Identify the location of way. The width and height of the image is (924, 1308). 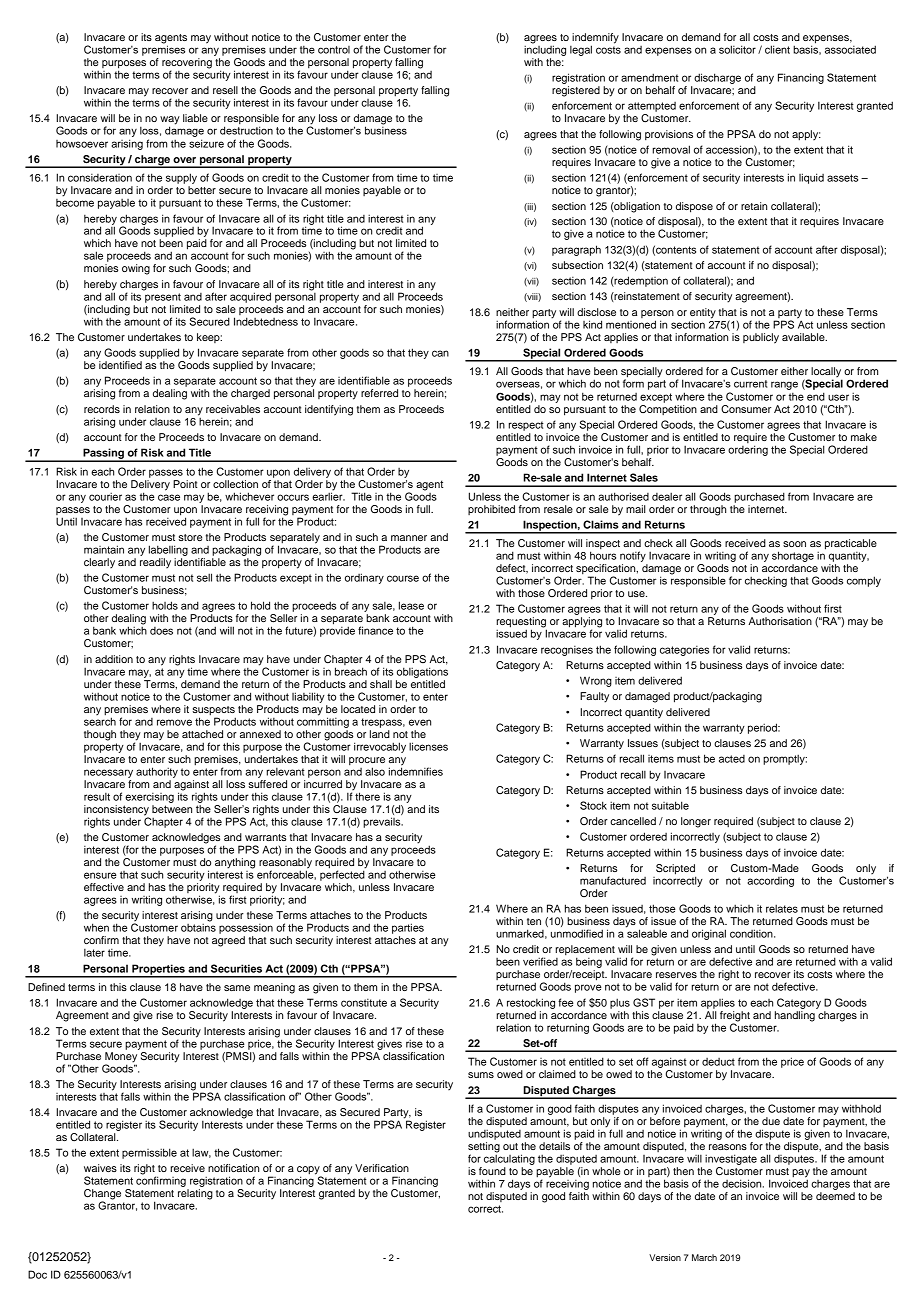
(170, 121).
